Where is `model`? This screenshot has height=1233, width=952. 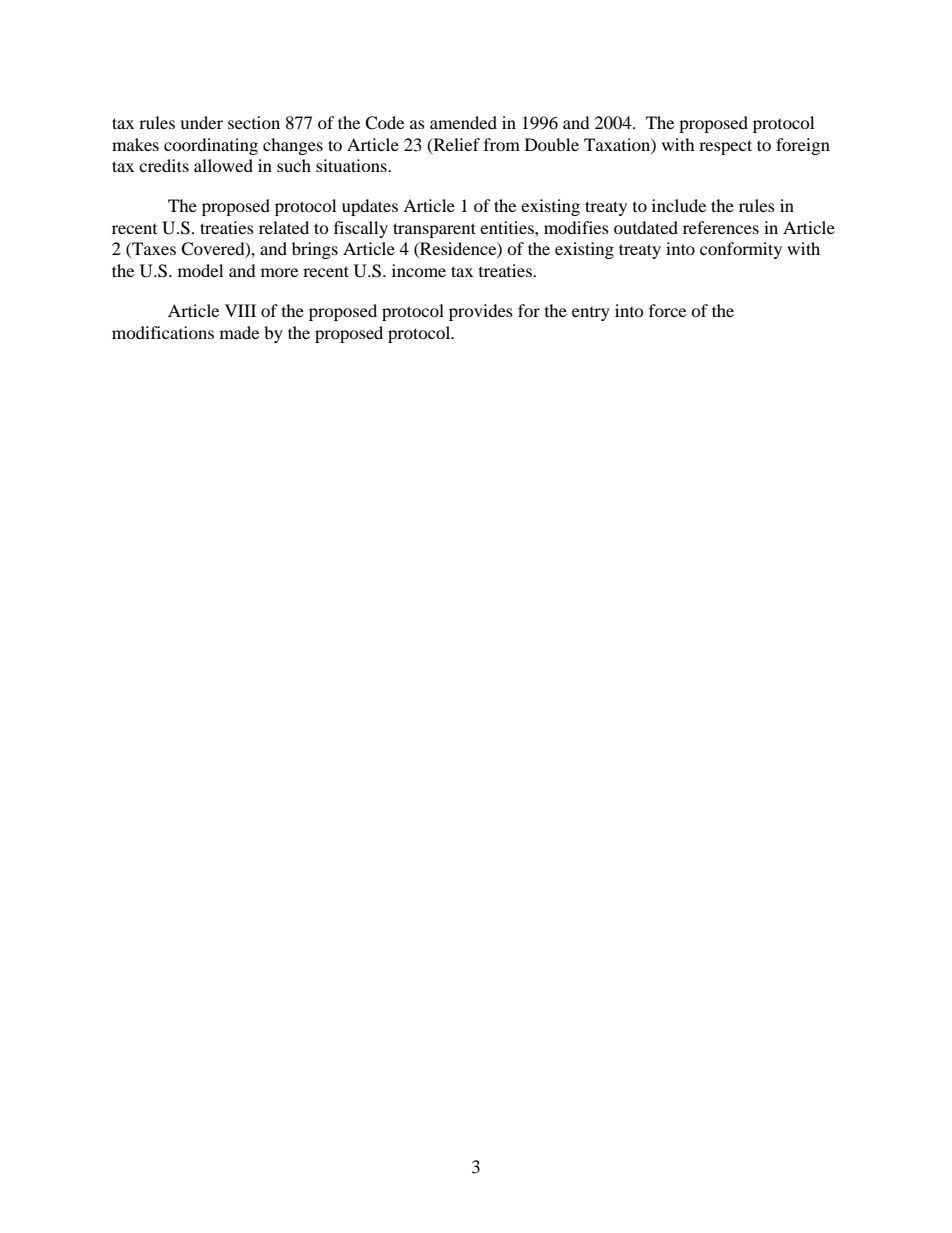 model is located at coordinates (200, 270).
